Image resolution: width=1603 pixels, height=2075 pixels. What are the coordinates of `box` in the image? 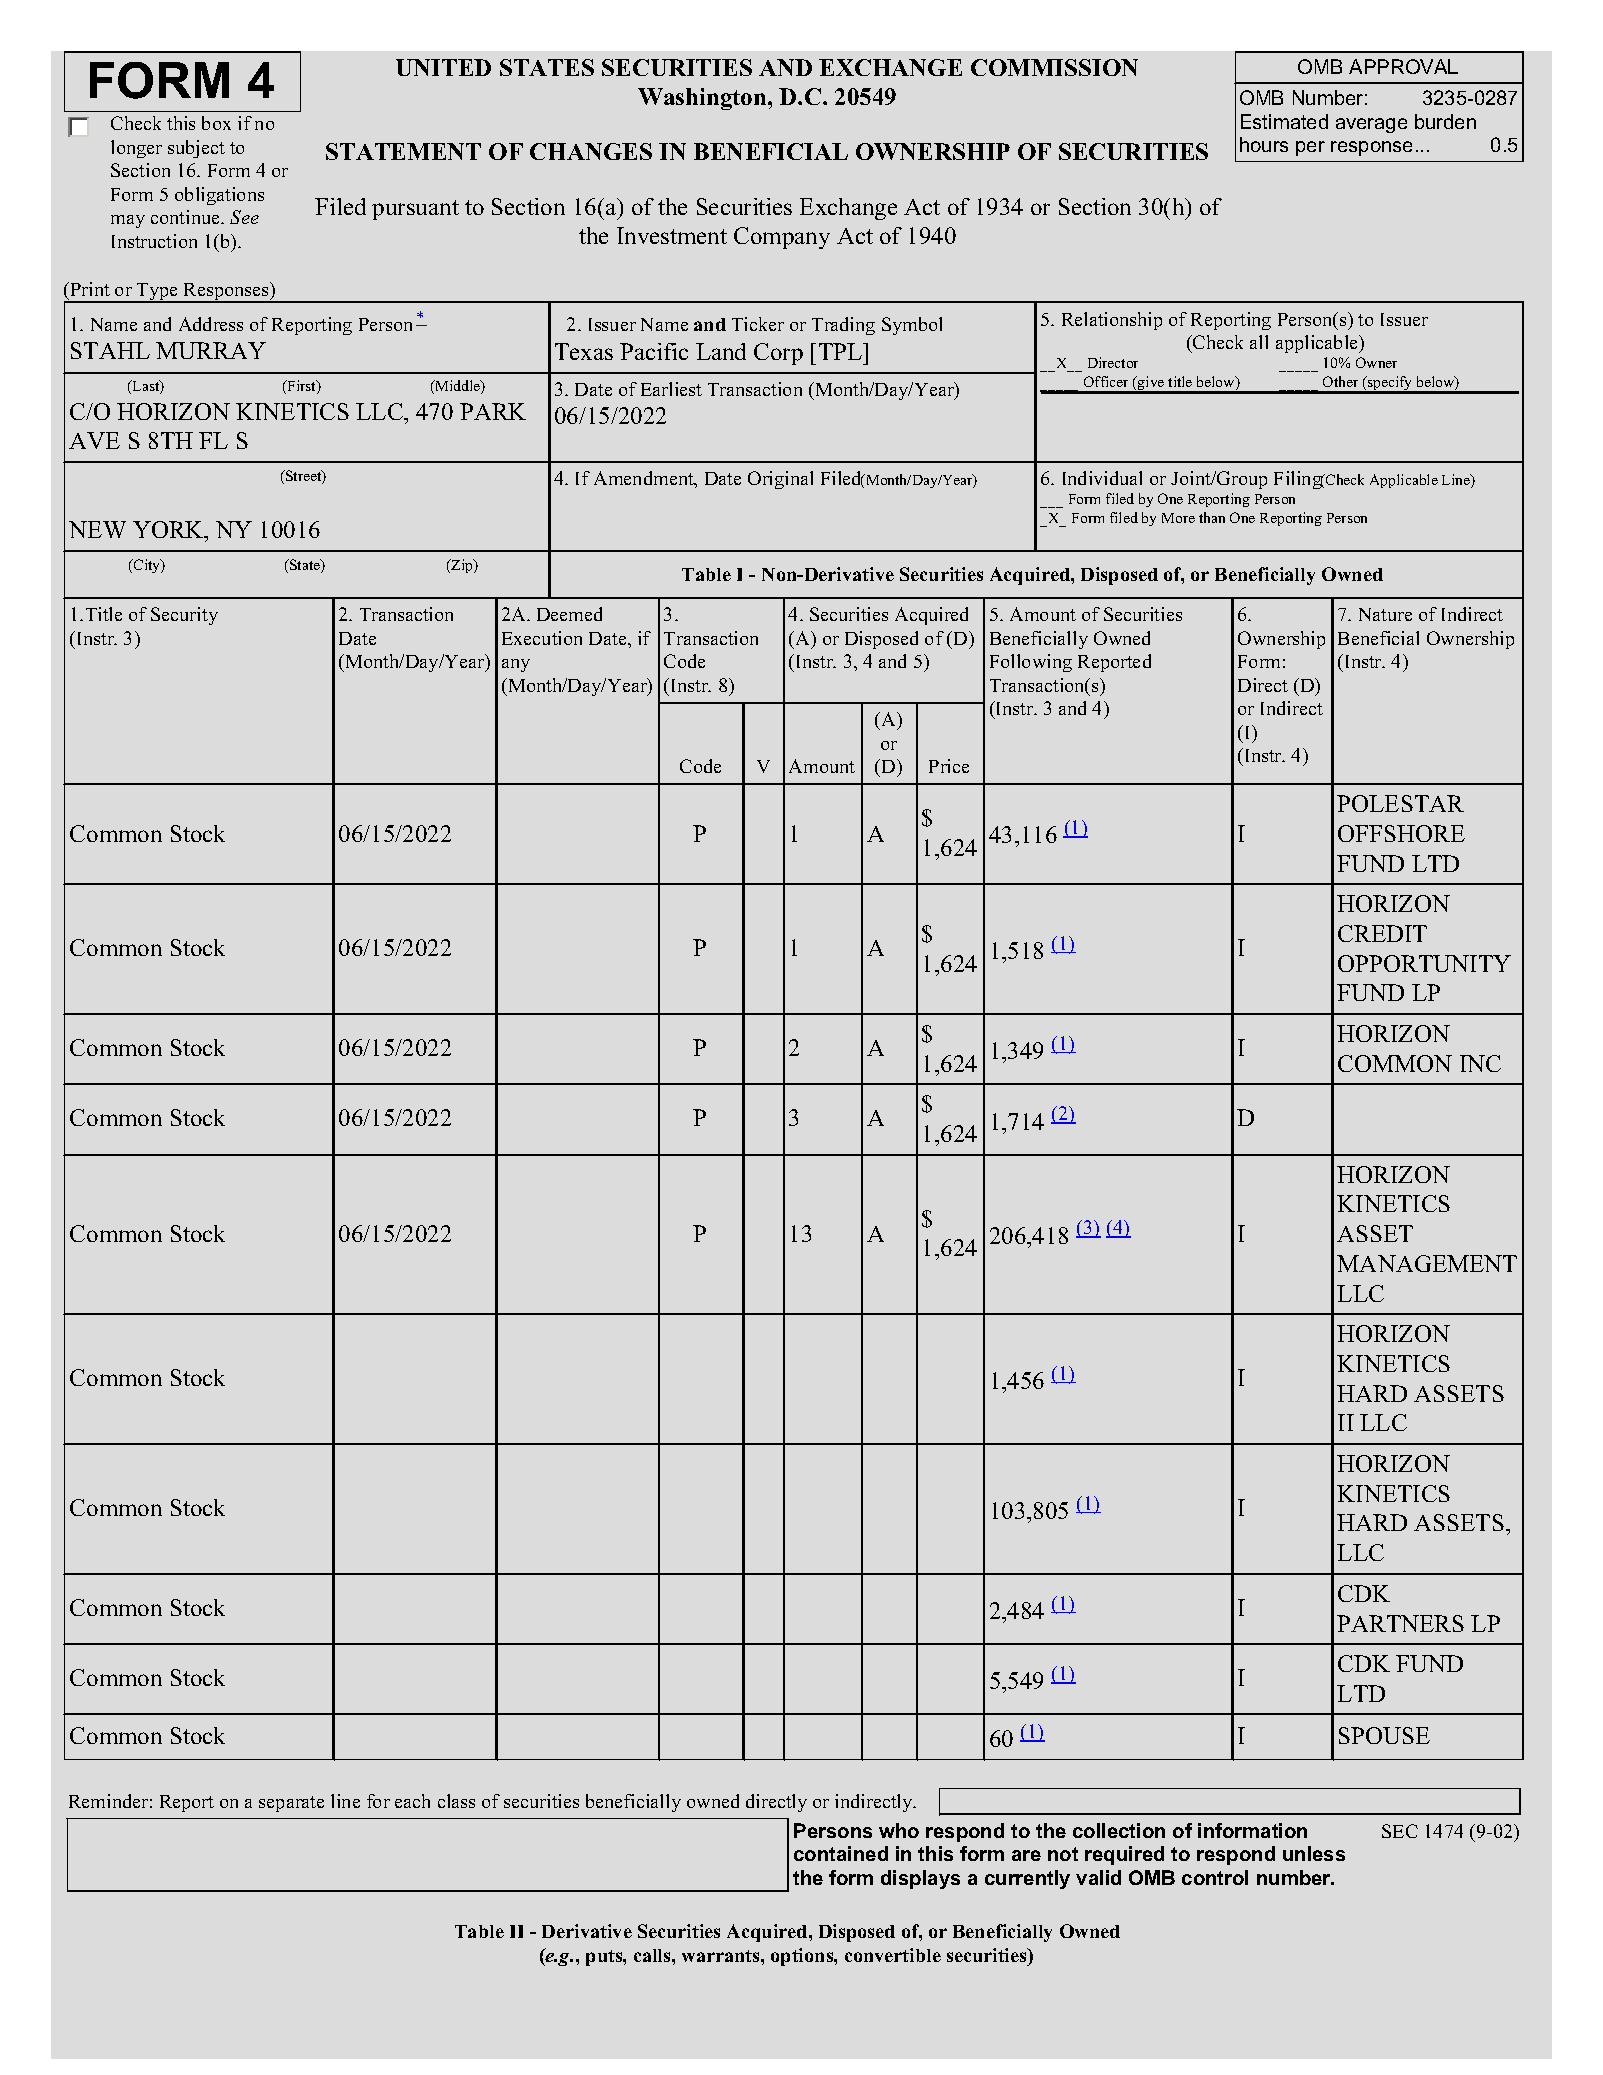 It's located at (216, 123).
